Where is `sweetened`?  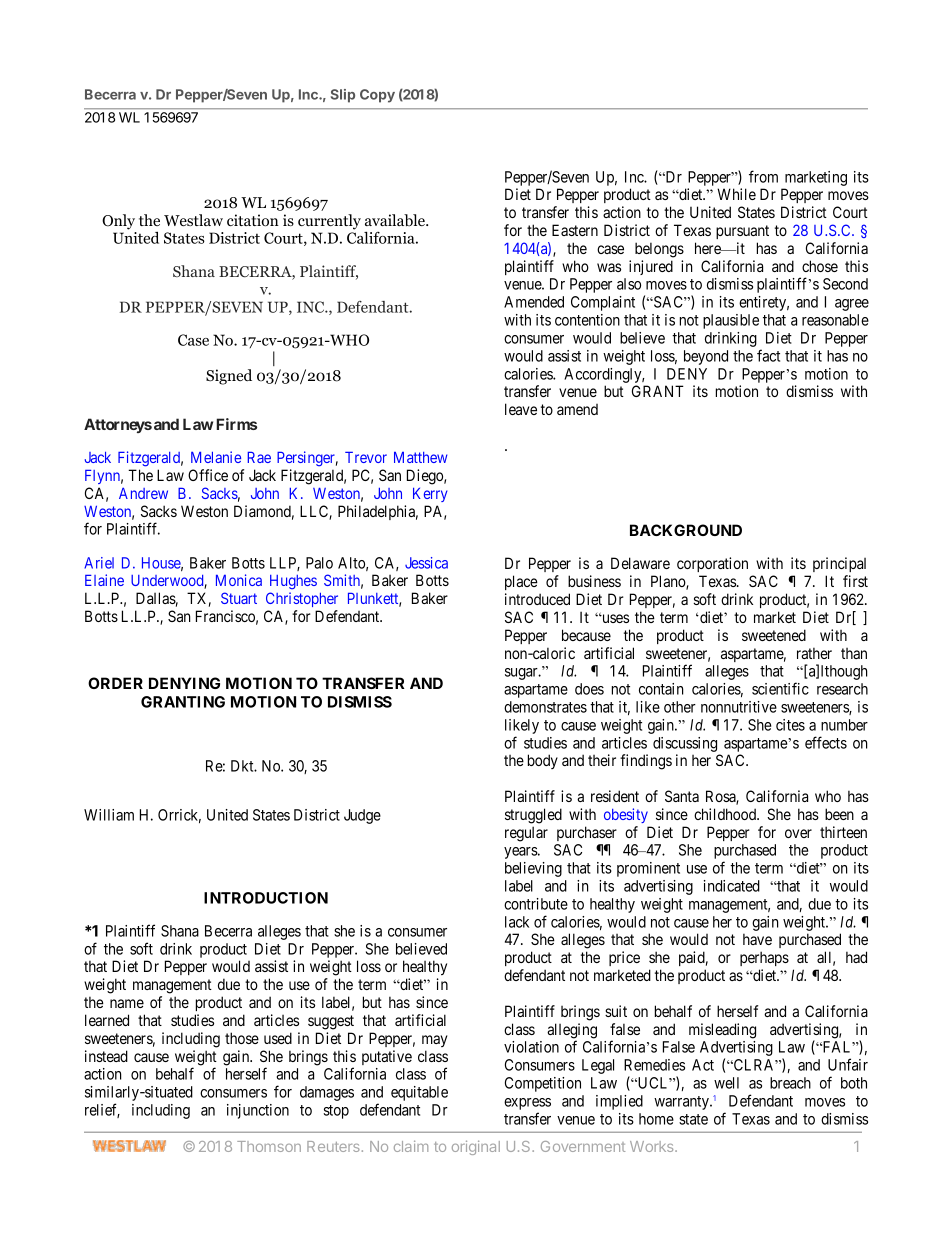
sweetened is located at coordinates (774, 635).
